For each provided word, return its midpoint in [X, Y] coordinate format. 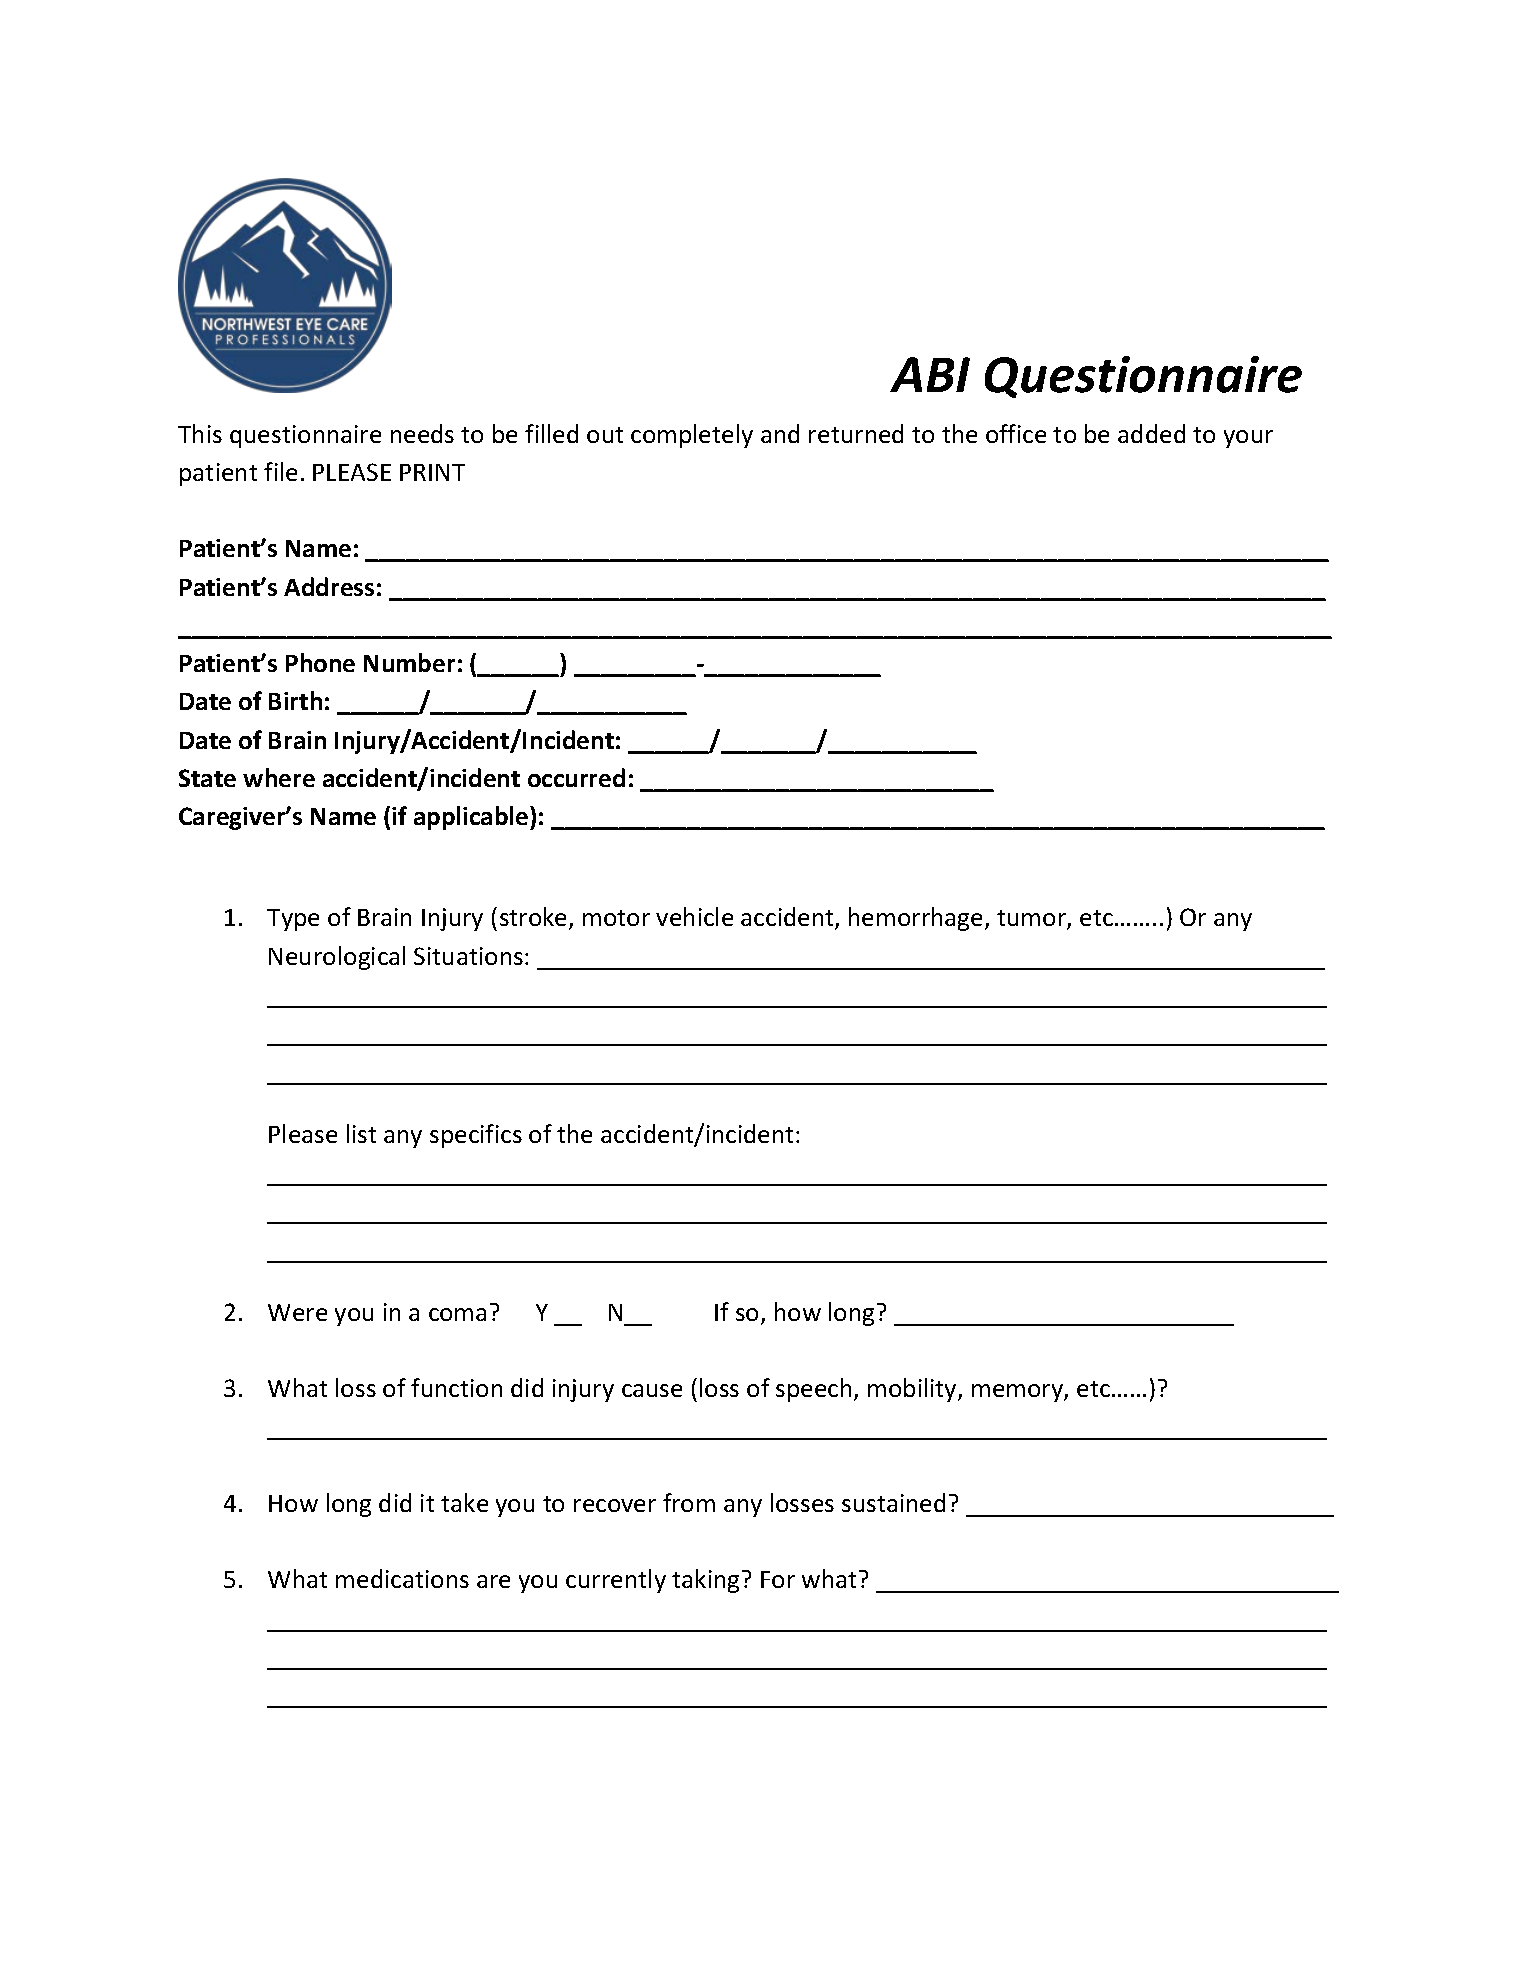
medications [402, 1578]
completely [692, 436]
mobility [913, 1390]
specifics [476, 1136]
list [361, 1133]
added [1151, 433]
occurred [576, 777]
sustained [893, 1502]
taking [705, 1581]
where [279, 777]
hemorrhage [917, 919]
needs [422, 433]
